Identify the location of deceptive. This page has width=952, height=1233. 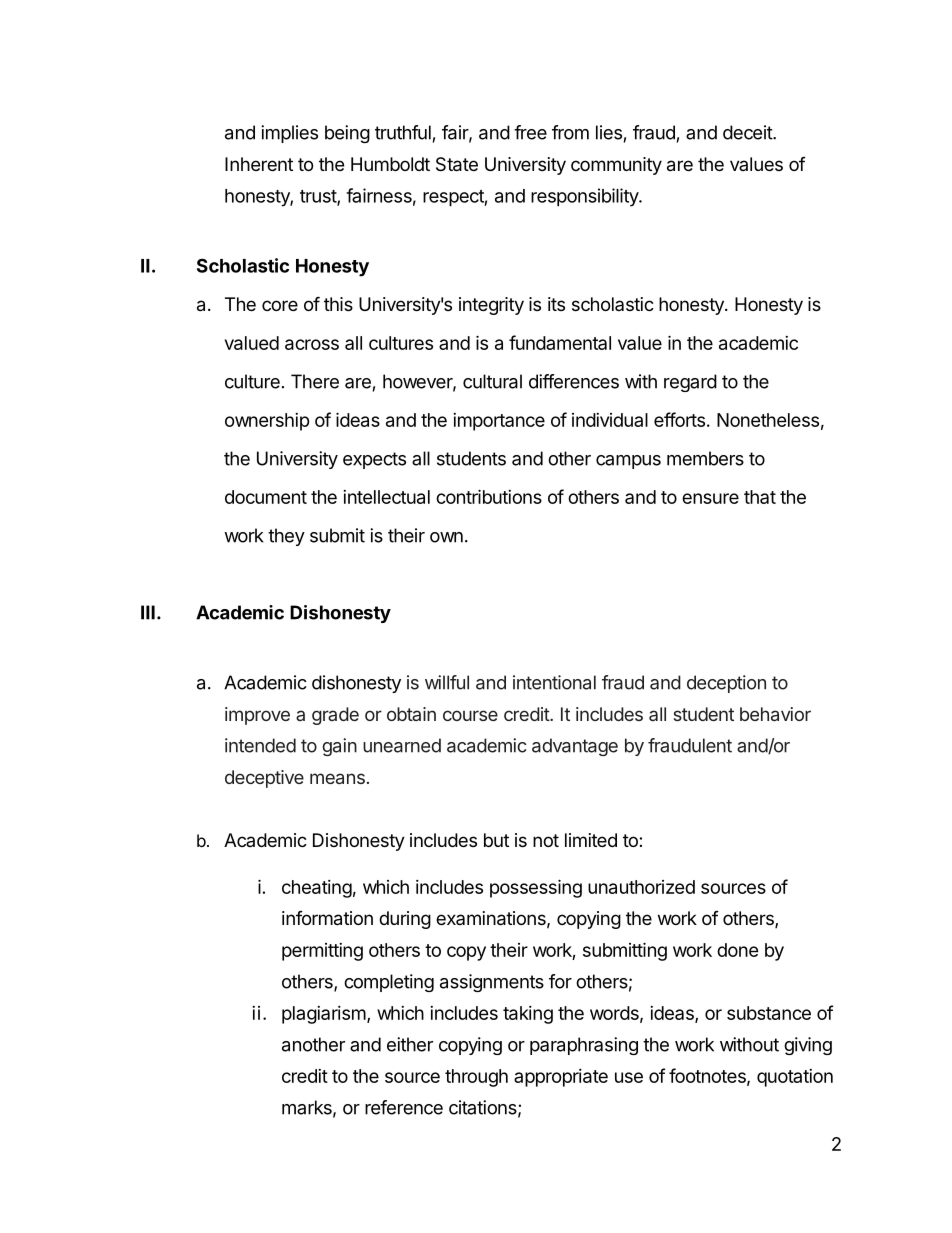
(264, 779).
